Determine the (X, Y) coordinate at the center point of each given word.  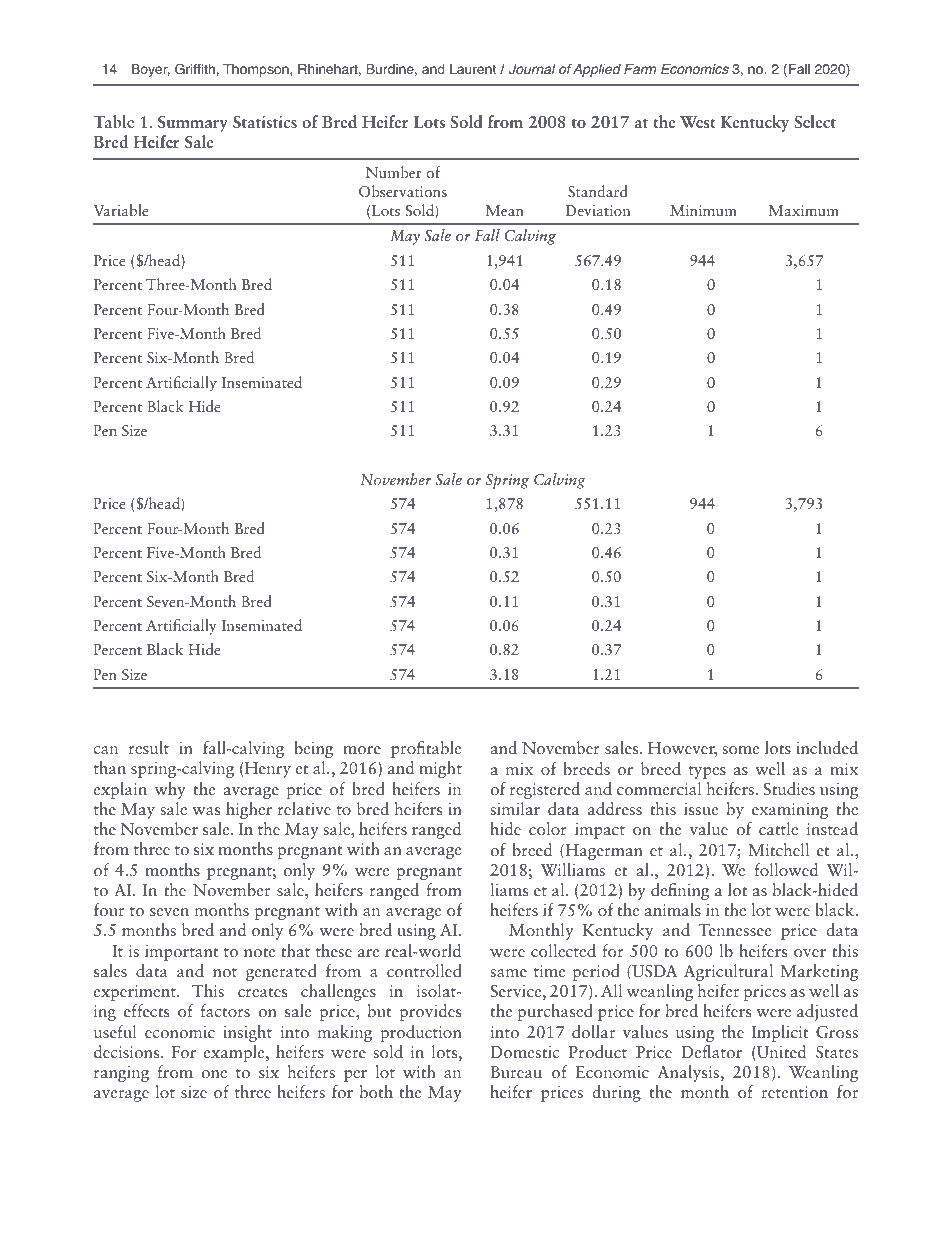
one (214, 1074)
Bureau (516, 1072)
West (698, 122)
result (149, 747)
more (362, 750)
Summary (193, 124)
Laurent (473, 69)
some (741, 750)
